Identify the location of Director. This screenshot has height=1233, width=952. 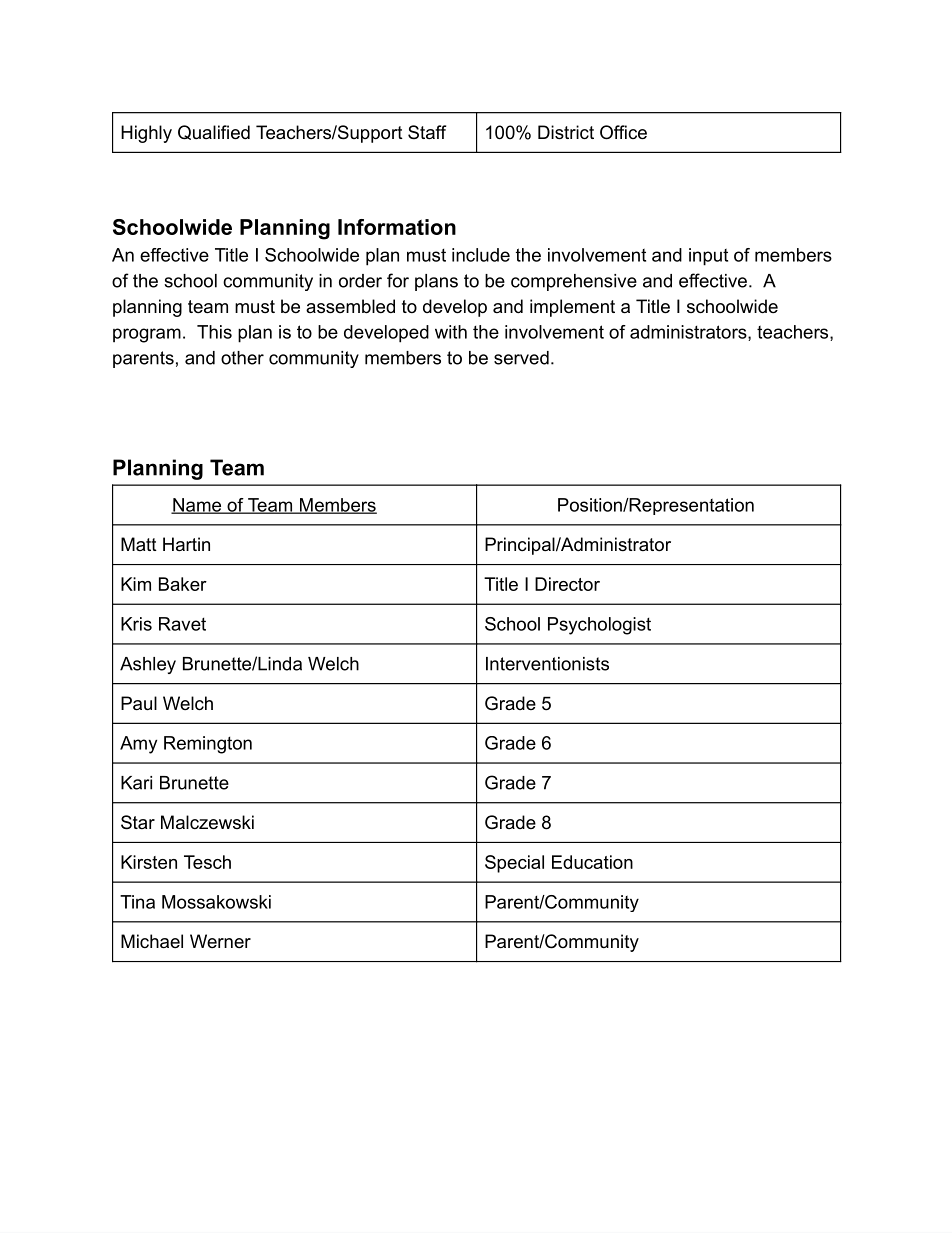
(567, 584).
